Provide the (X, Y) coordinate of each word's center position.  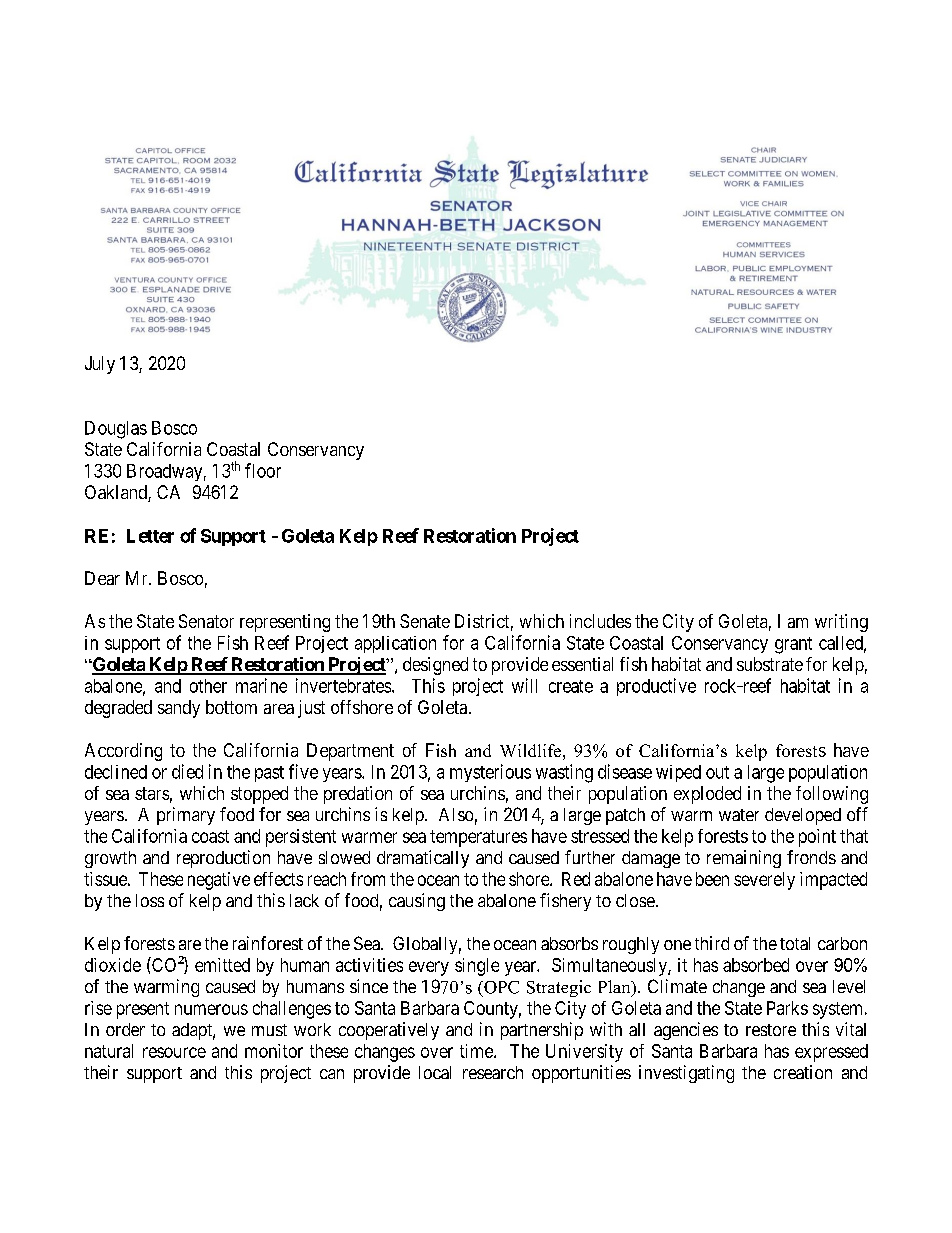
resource (174, 1052)
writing (841, 623)
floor (263, 470)
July (100, 365)
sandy (179, 709)
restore (771, 1030)
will (524, 685)
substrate (770, 664)
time (477, 1051)
